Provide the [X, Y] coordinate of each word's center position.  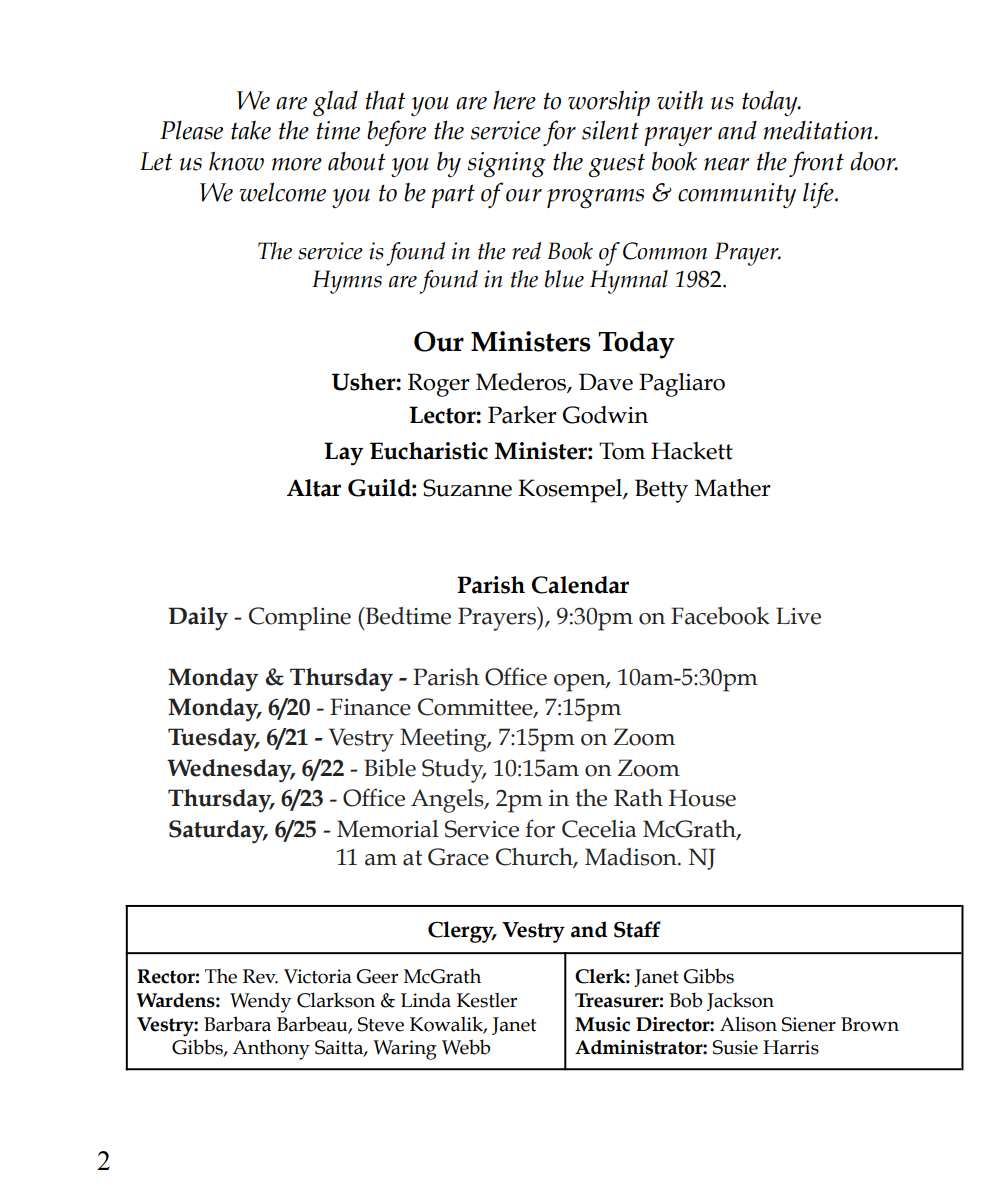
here [514, 100]
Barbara [237, 1024]
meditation [819, 130]
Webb [466, 1047]
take [251, 130]
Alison [748, 1024]
